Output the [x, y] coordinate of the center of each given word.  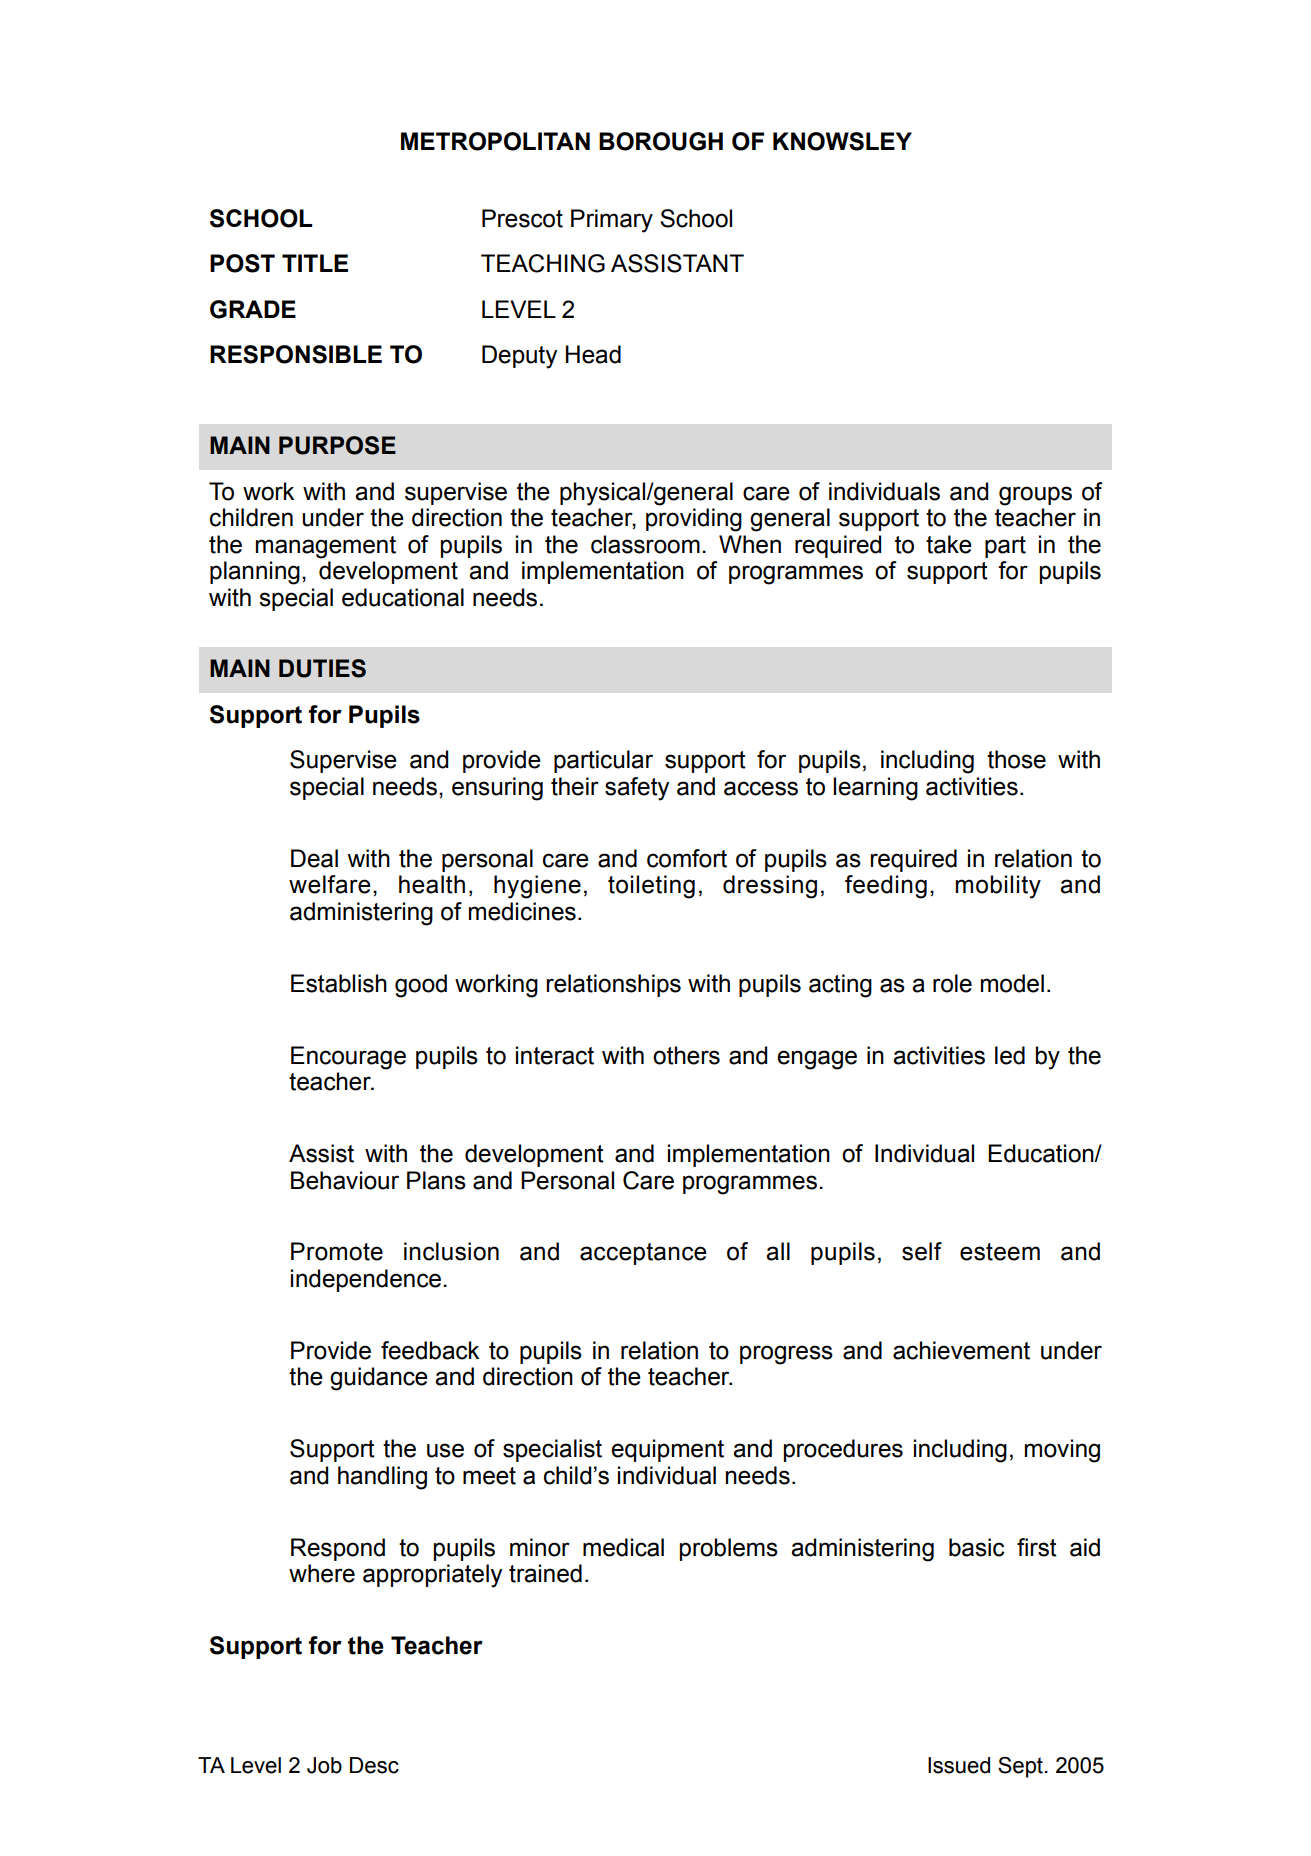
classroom [645, 544]
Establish [339, 983]
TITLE [315, 263]
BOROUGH [661, 141]
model [1012, 983]
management [326, 547]
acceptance [643, 1254]
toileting [651, 887]
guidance [379, 1379]
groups [1035, 496]
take [949, 544]
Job [324, 1765]
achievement [961, 1350]
